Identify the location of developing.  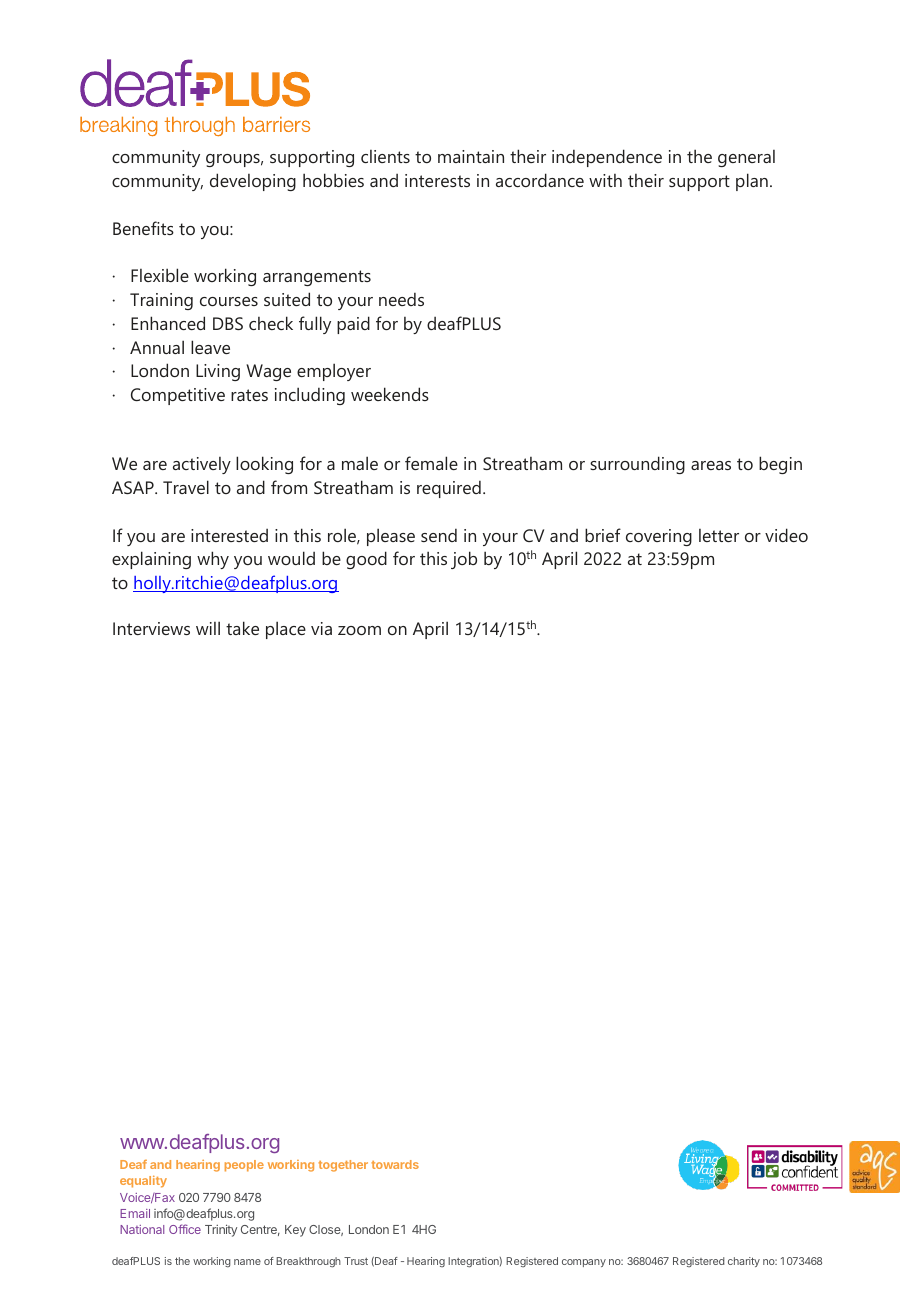
(253, 182).
